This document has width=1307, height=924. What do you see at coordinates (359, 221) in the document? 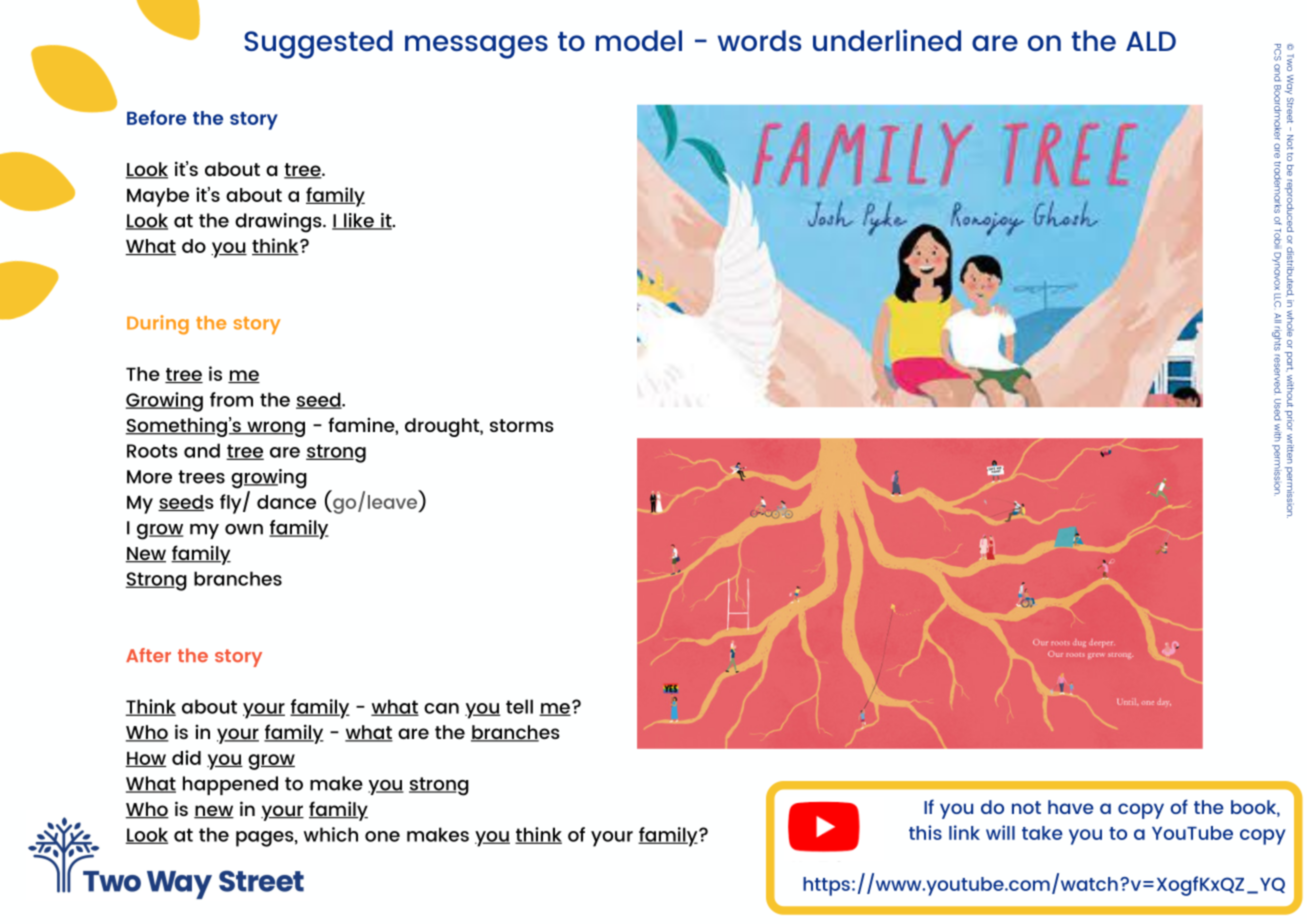
I see `like` at bounding box center [359, 221].
